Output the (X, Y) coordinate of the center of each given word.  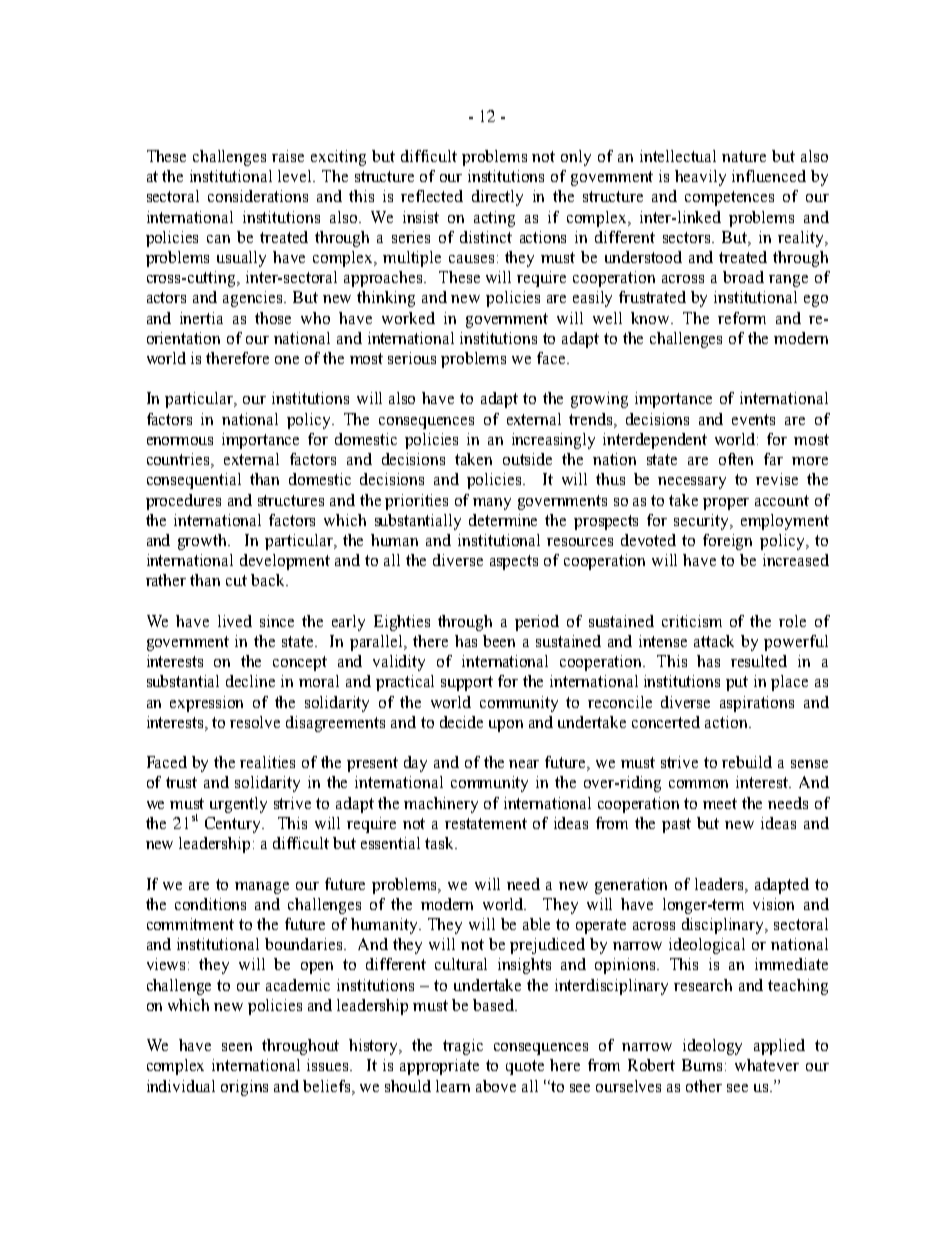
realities (267, 762)
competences (729, 198)
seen (237, 1047)
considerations (258, 196)
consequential (194, 481)
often (736, 459)
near (524, 764)
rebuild (747, 762)
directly (497, 198)
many (492, 504)
